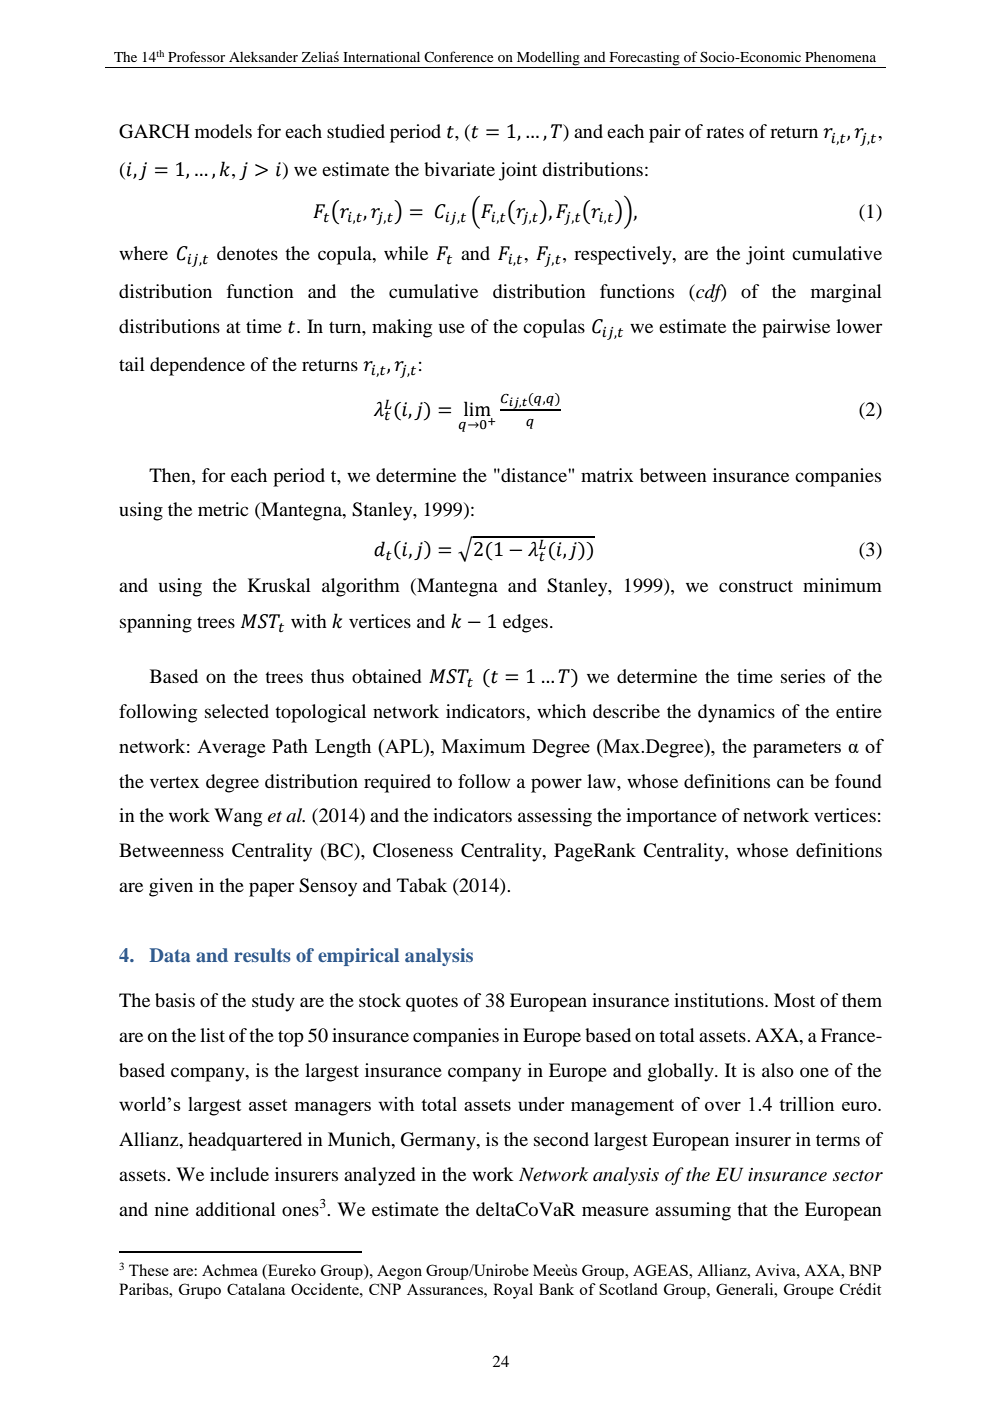 The width and height of the page is (1002, 1418). I want to click on dependence, so click(197, 366).
